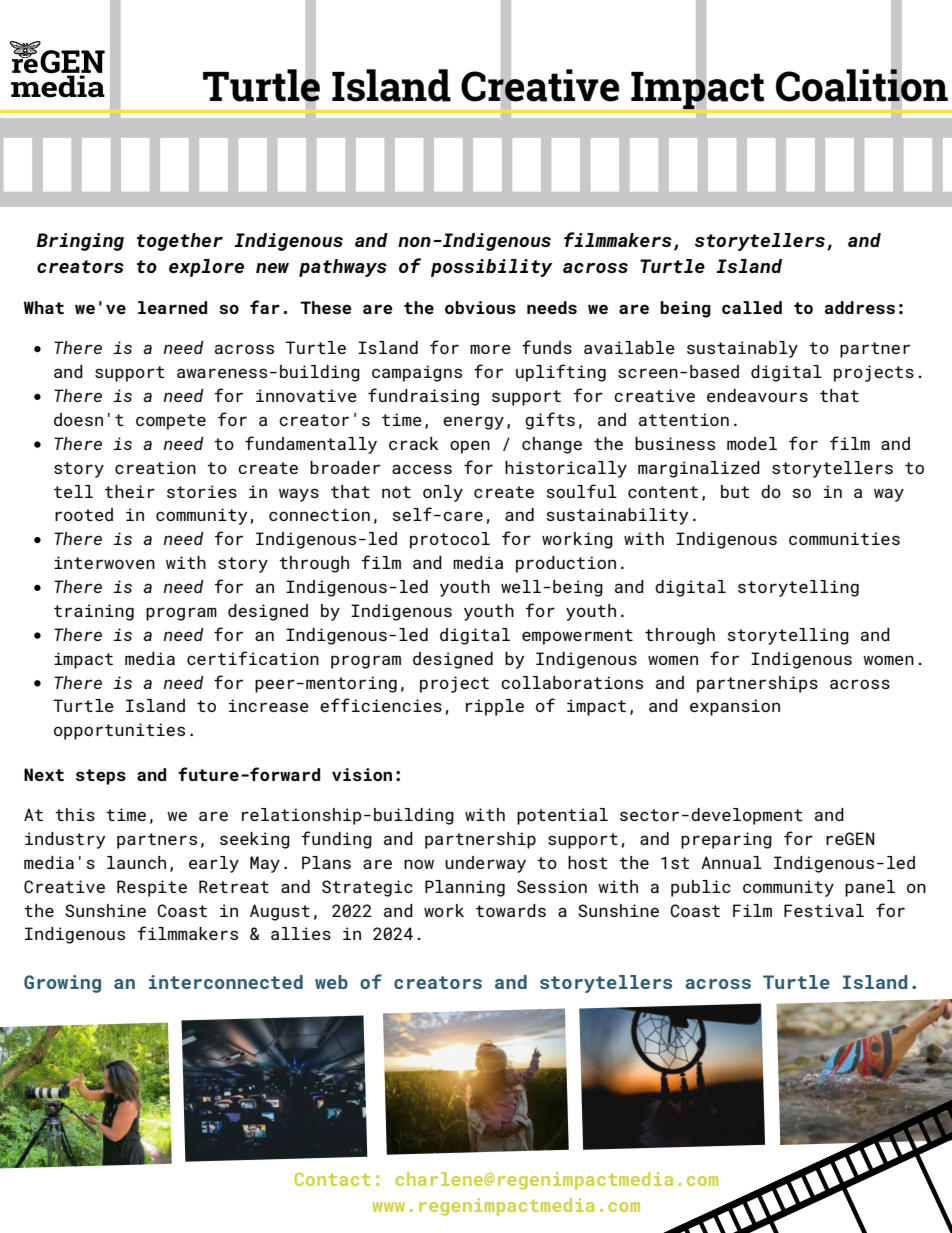  What do you see at coordinates (332, 1179) in the page?
I see `Contact` at bounding box center [332, 1179].
